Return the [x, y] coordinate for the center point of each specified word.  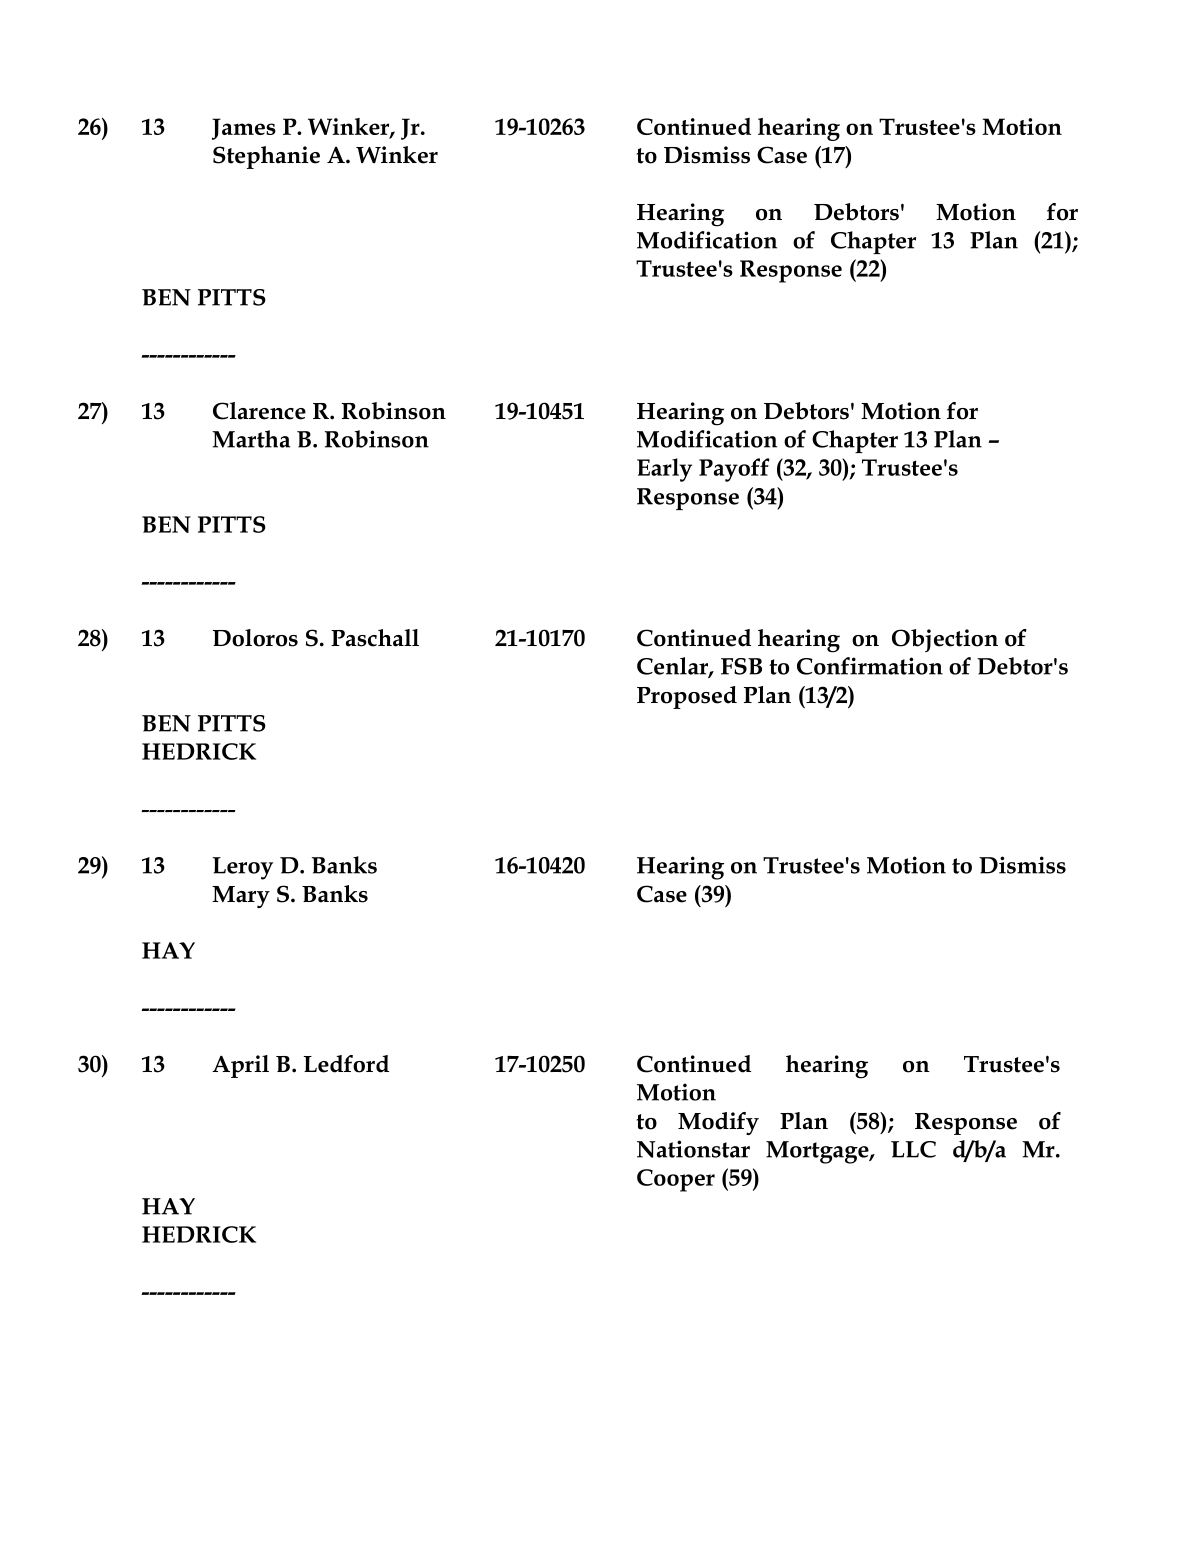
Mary [241, 897]
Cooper [676, 1180]
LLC [913, 1149]
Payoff [734, 470]
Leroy [243, 868]
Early [664, 470]
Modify [718, 1123]
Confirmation [870, 666]
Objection [945, 640]
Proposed [687, 697]
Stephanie [266, 157]
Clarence [259, 411]
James [244, 129]
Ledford [346, 1064]
